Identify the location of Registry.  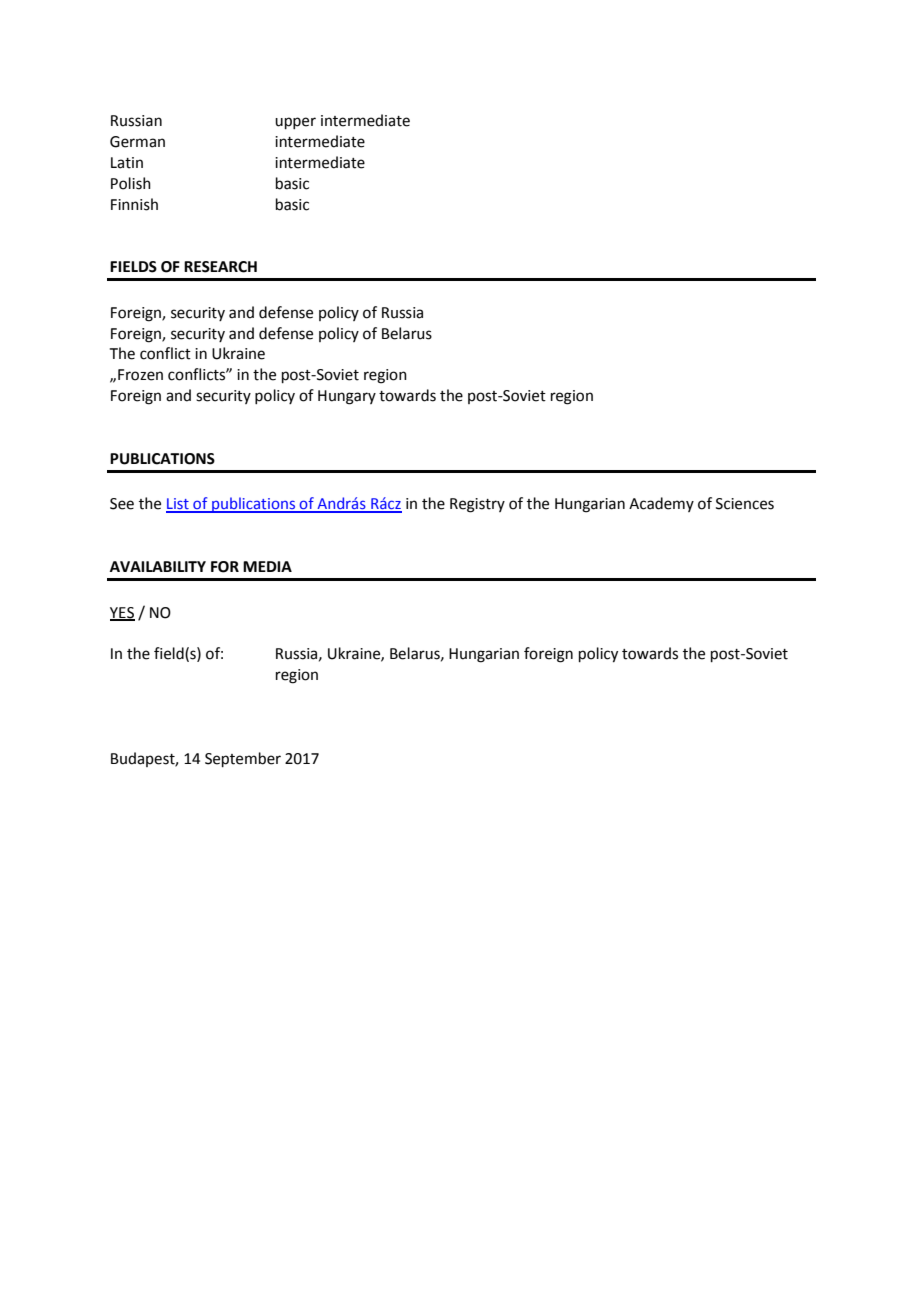
(477, 505).
